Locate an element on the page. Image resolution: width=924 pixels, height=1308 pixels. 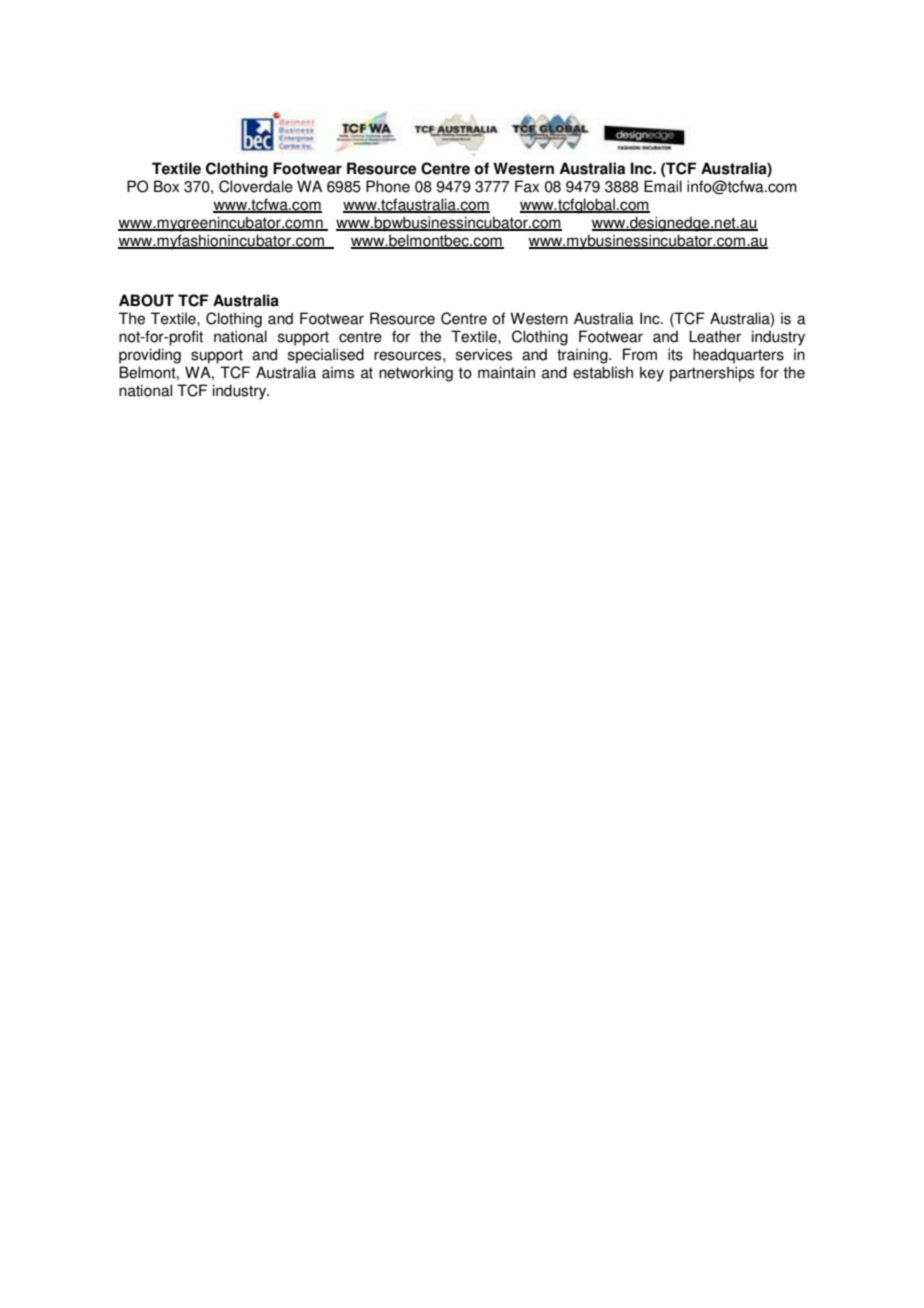
services is located at coordinates (484, 354).
